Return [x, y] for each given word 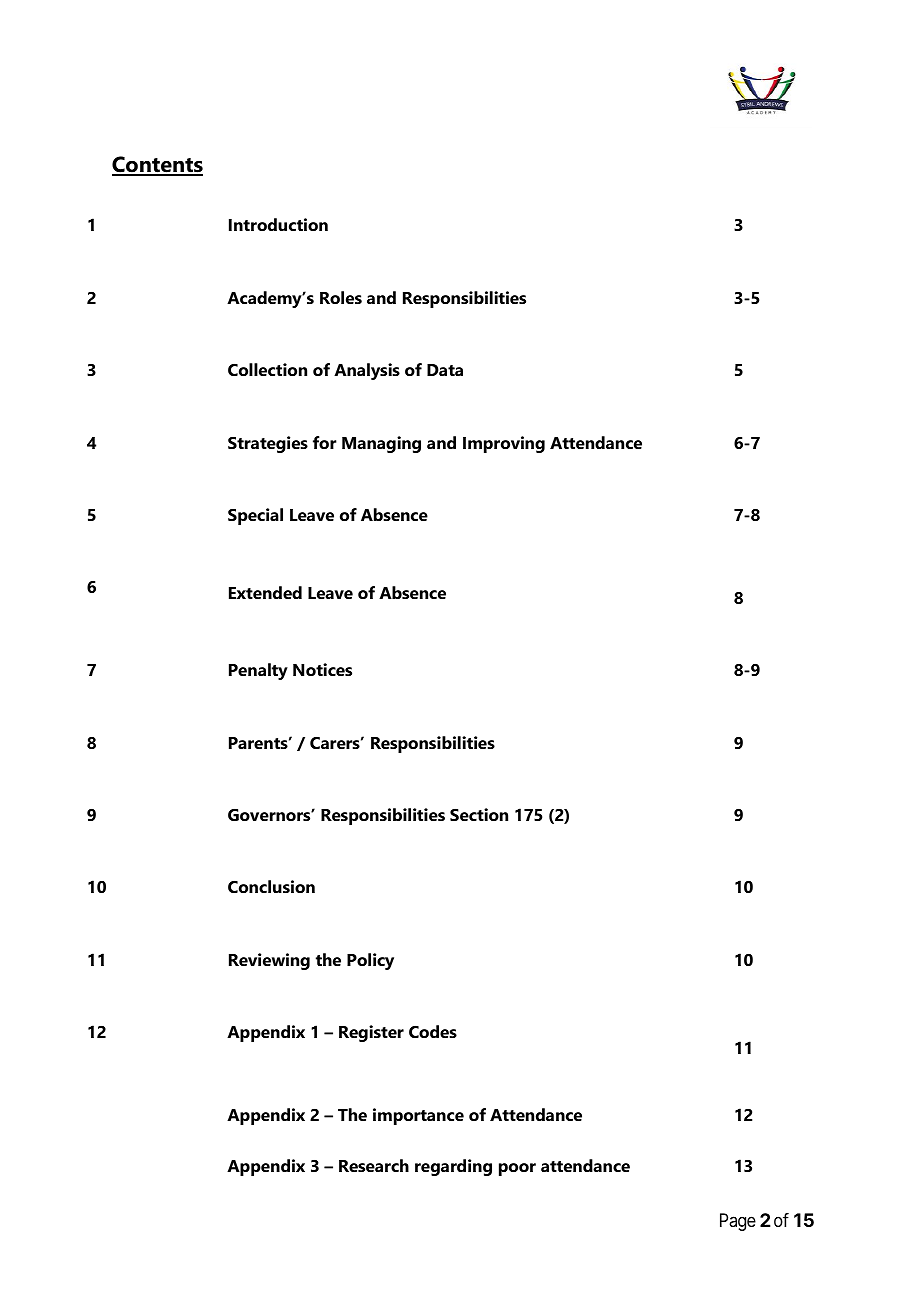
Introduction [278, 224]
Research [374, 1165]
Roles [341, 297]
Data [445, 370]
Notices [322, 669]
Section [479, 814]
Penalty [258, 671]
